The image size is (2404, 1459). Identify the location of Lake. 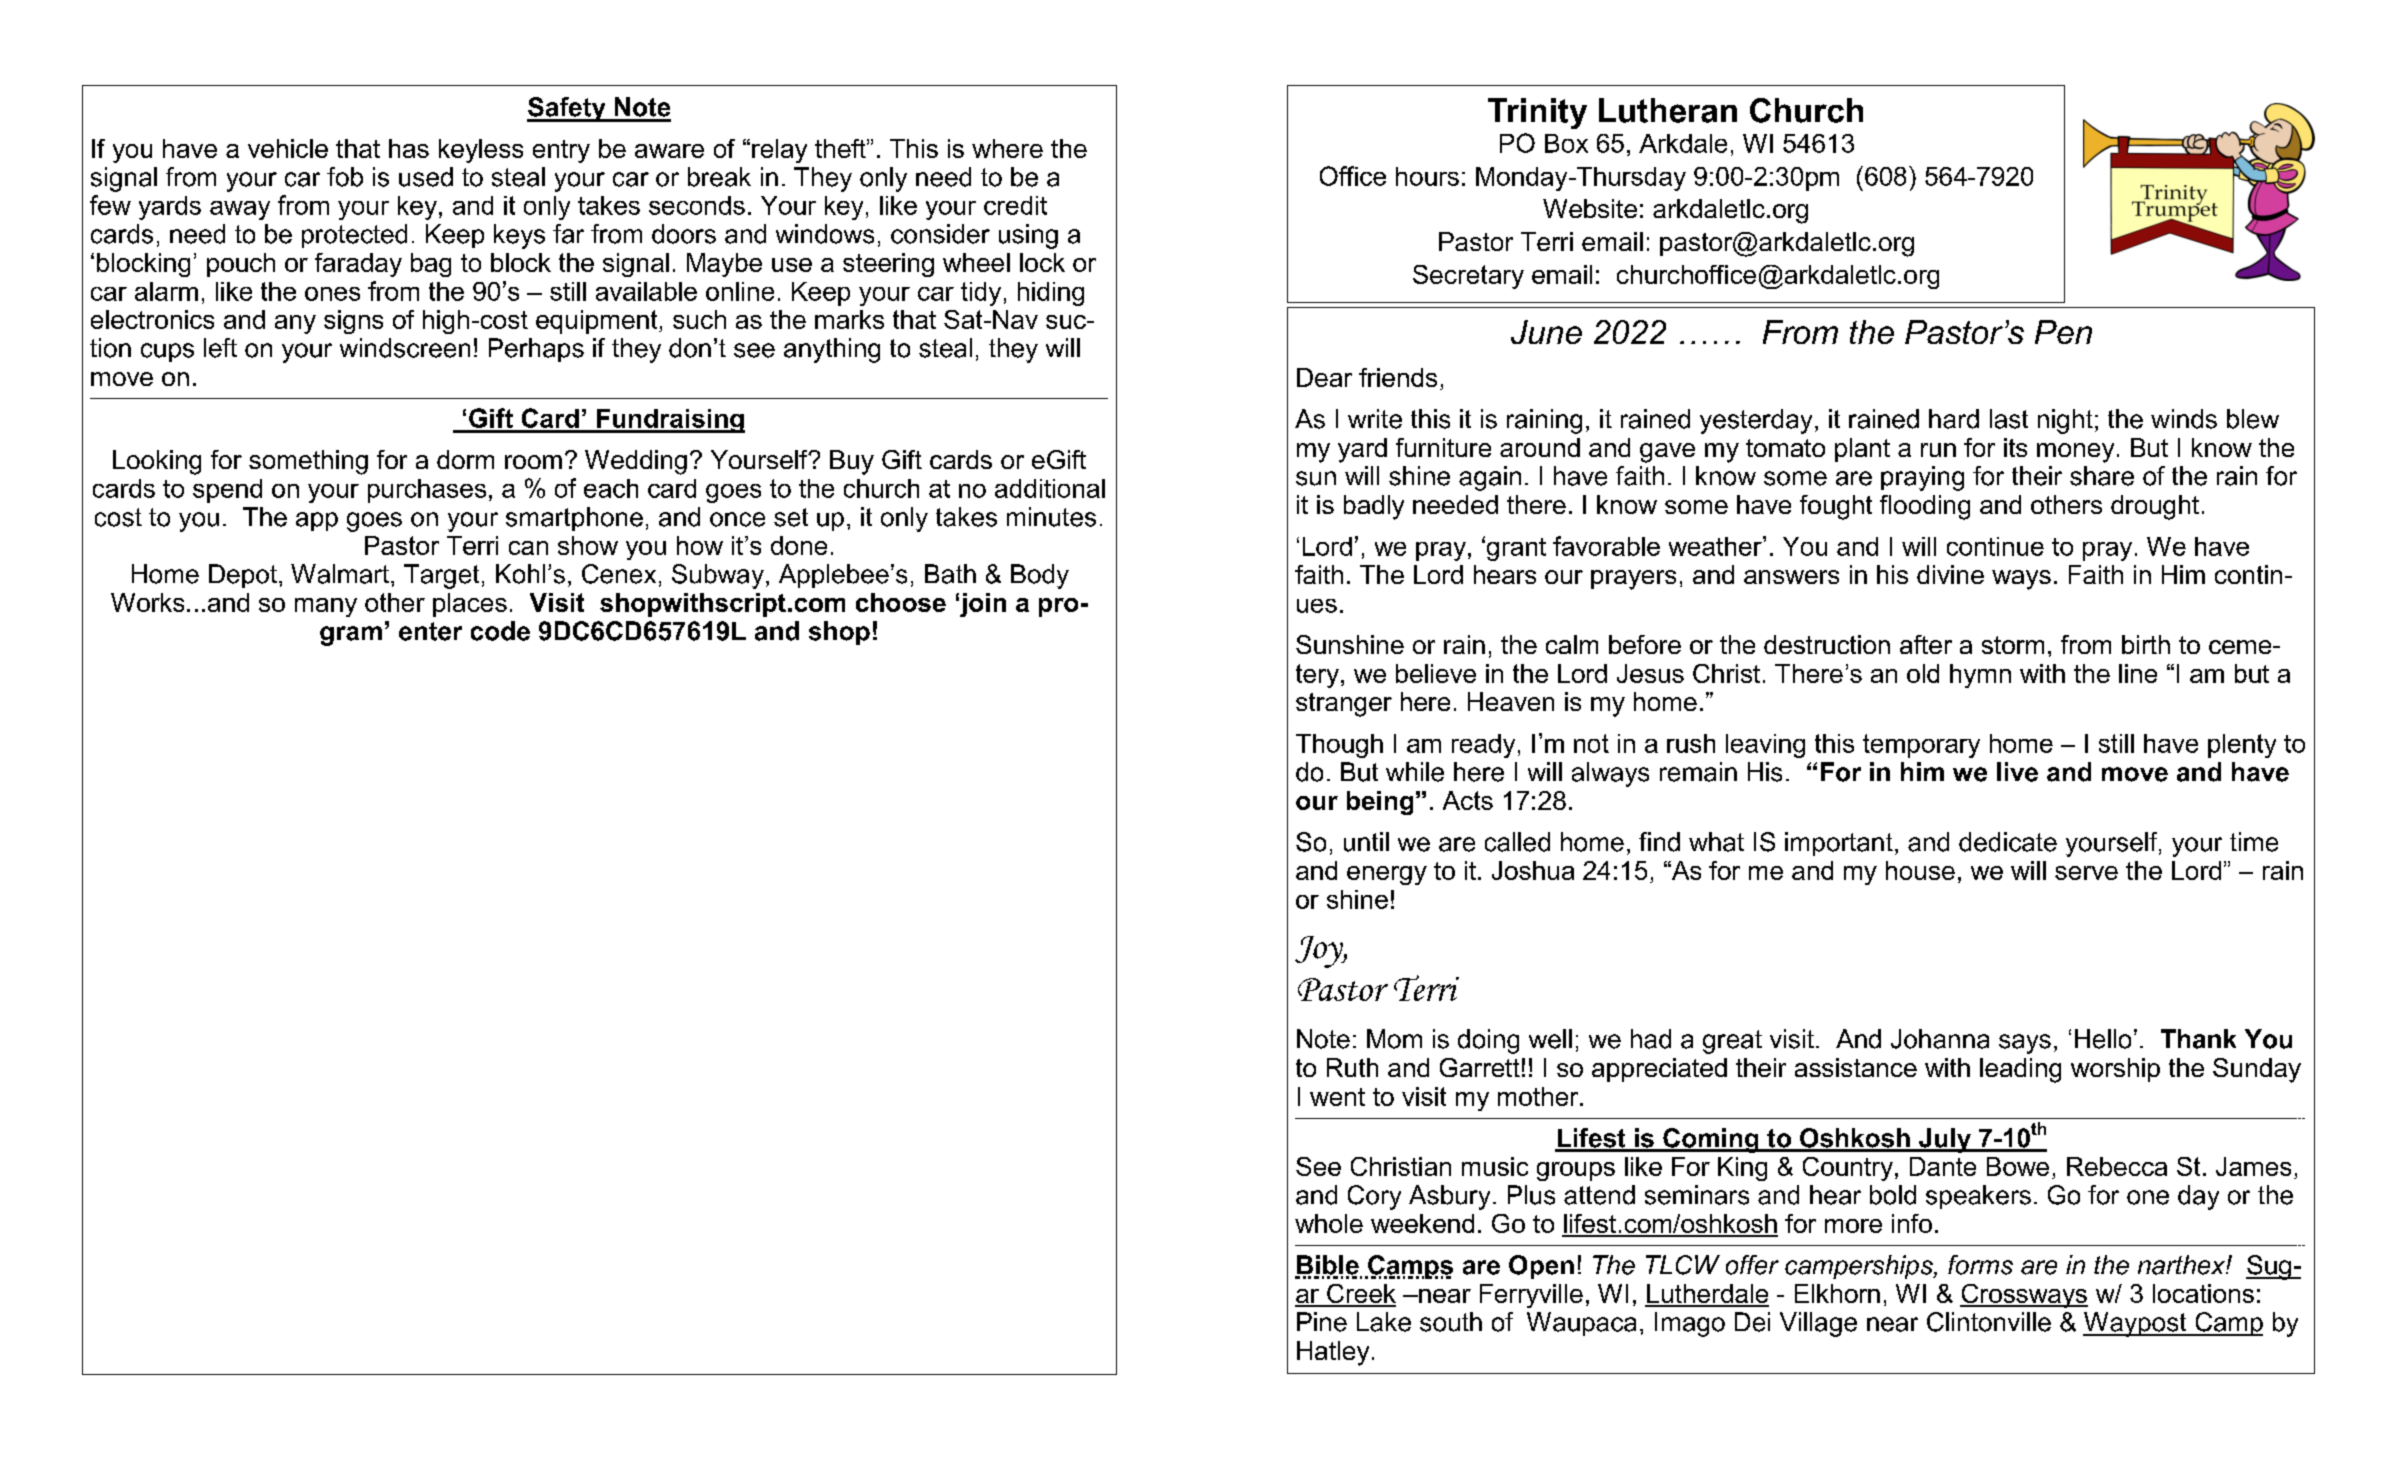
(1384, 1322).
